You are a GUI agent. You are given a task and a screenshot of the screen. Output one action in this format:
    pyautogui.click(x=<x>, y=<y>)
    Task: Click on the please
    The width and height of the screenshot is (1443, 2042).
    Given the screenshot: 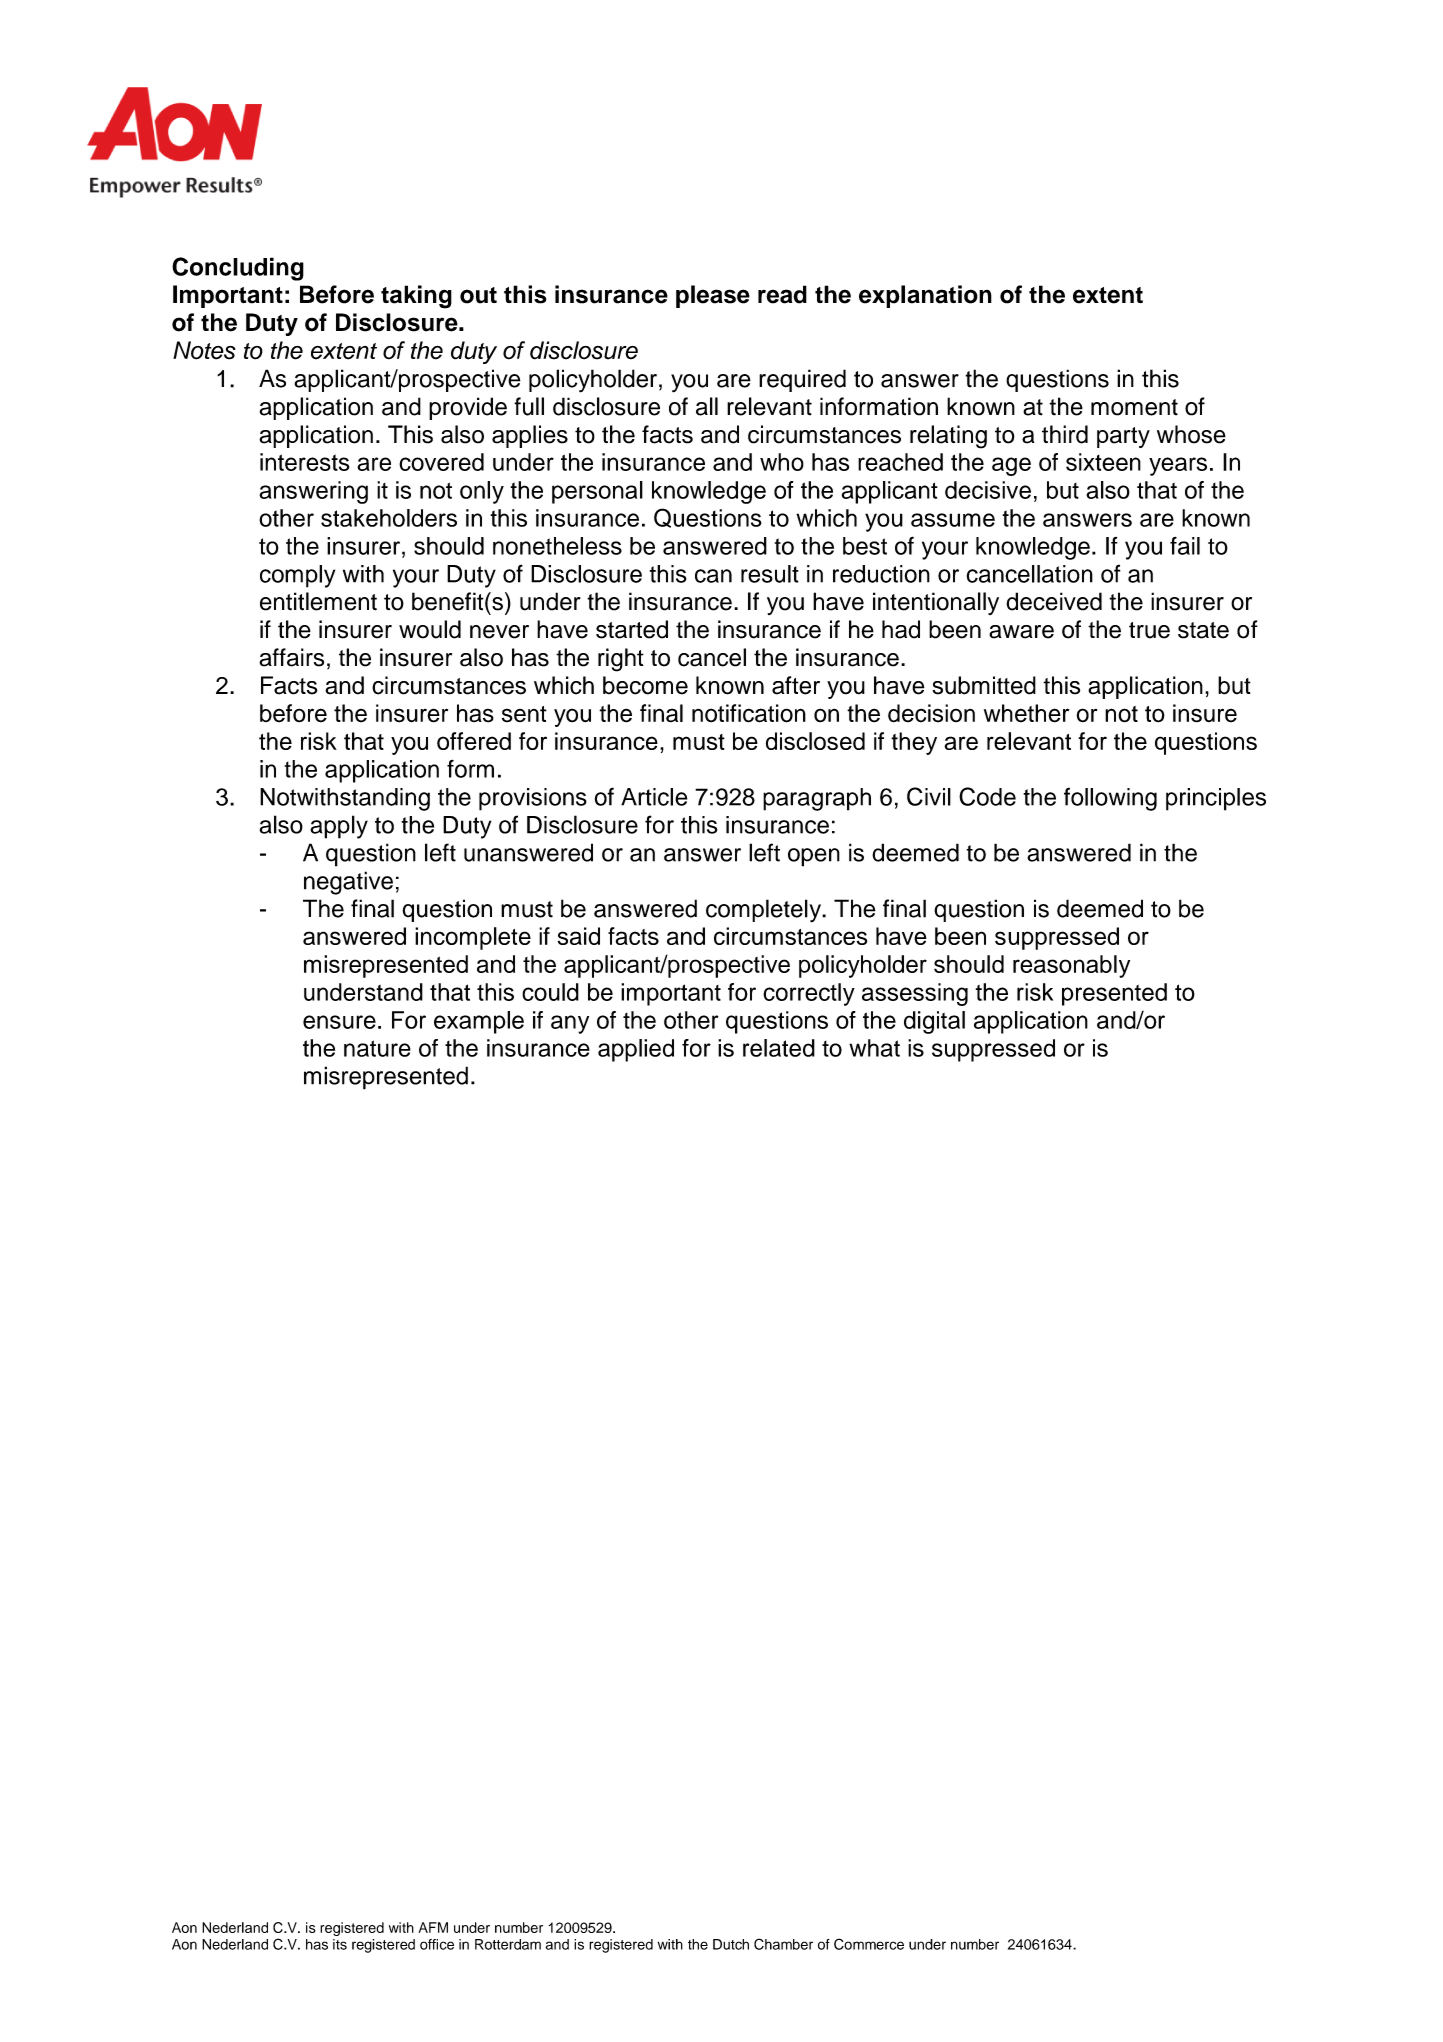 What is the action you would take?
    pyautogui.click(x=713, y=296)
